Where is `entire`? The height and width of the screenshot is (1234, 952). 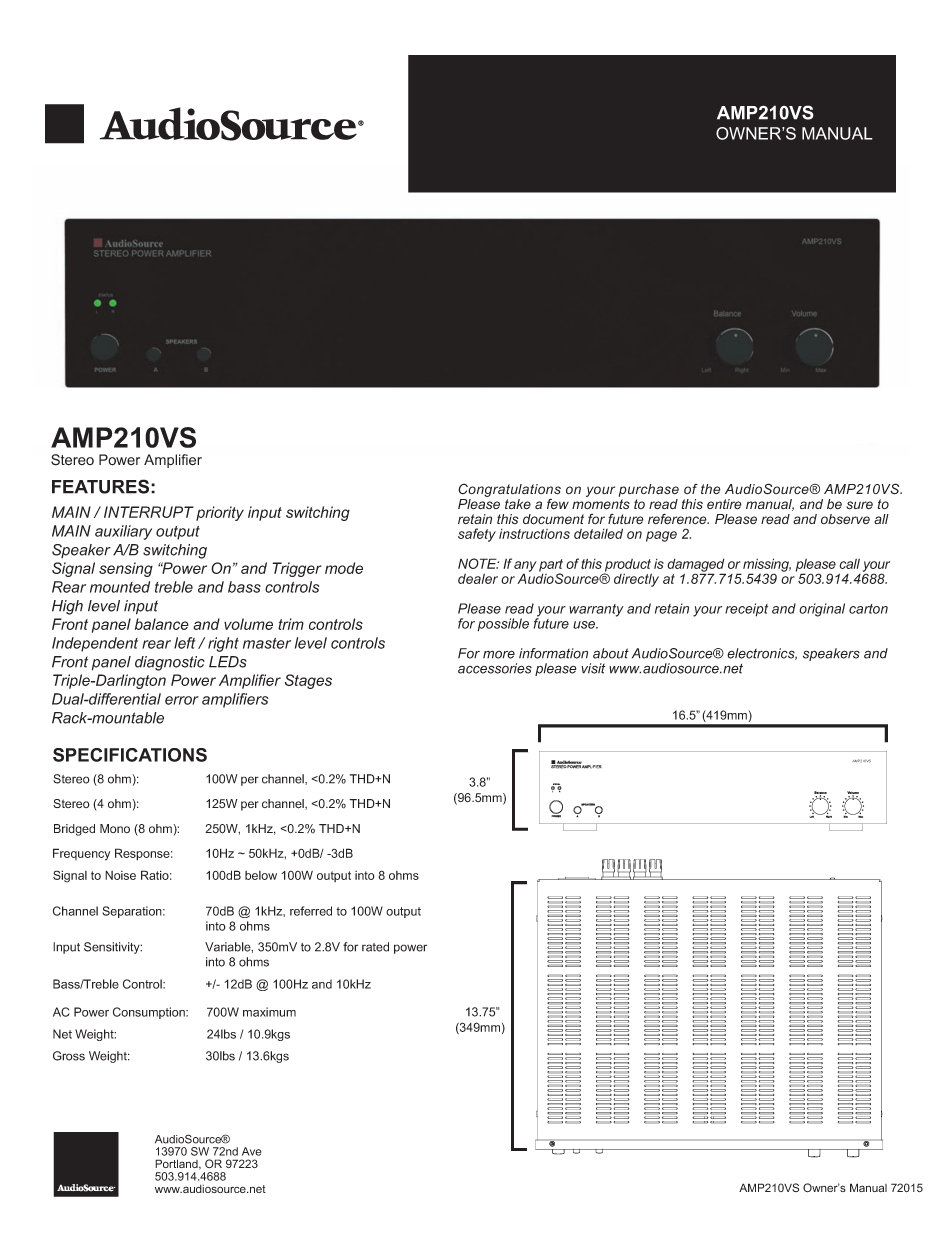 entire is located at coordinates (724, 504).
